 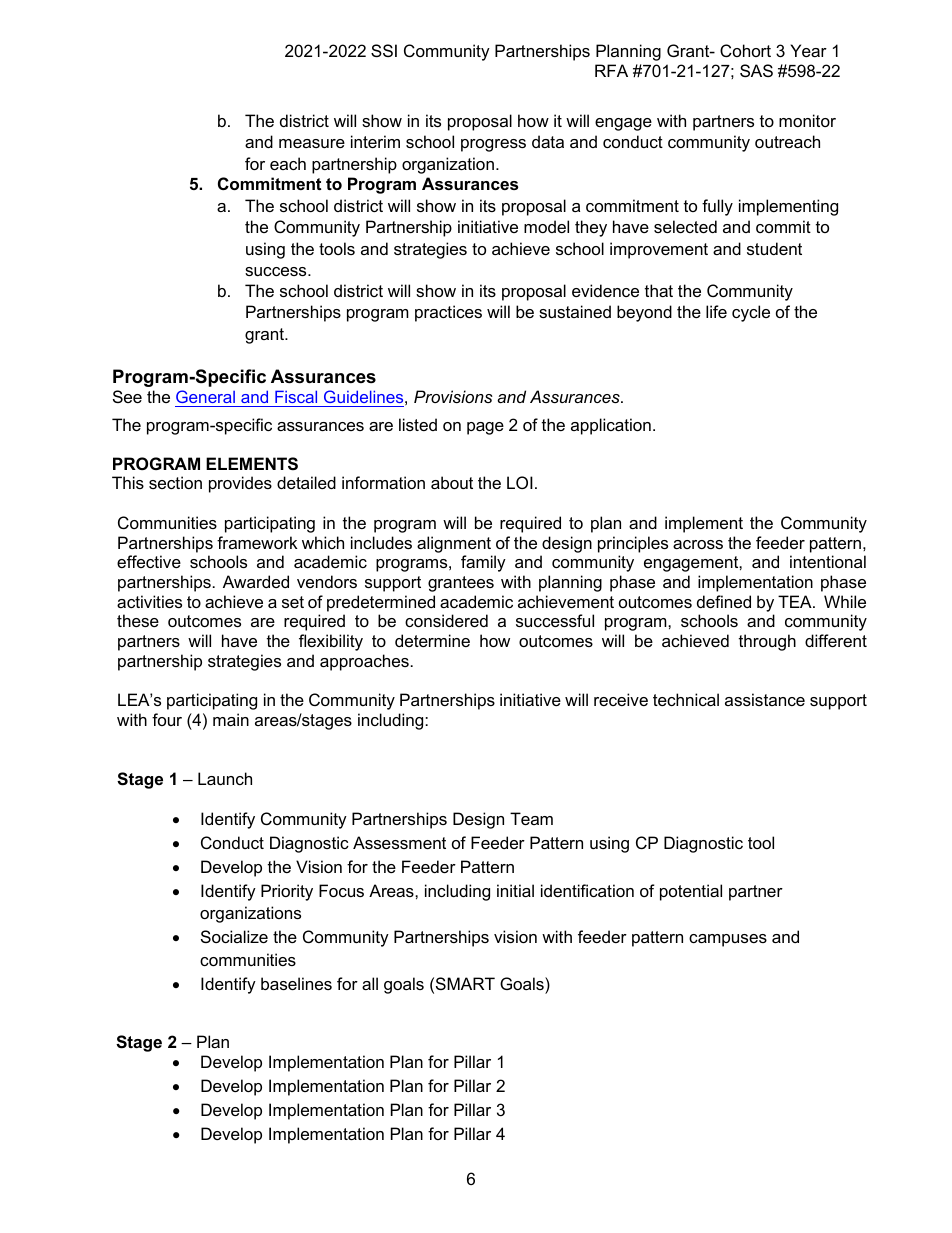 I want to click on through, so click(x=767, y=642).
